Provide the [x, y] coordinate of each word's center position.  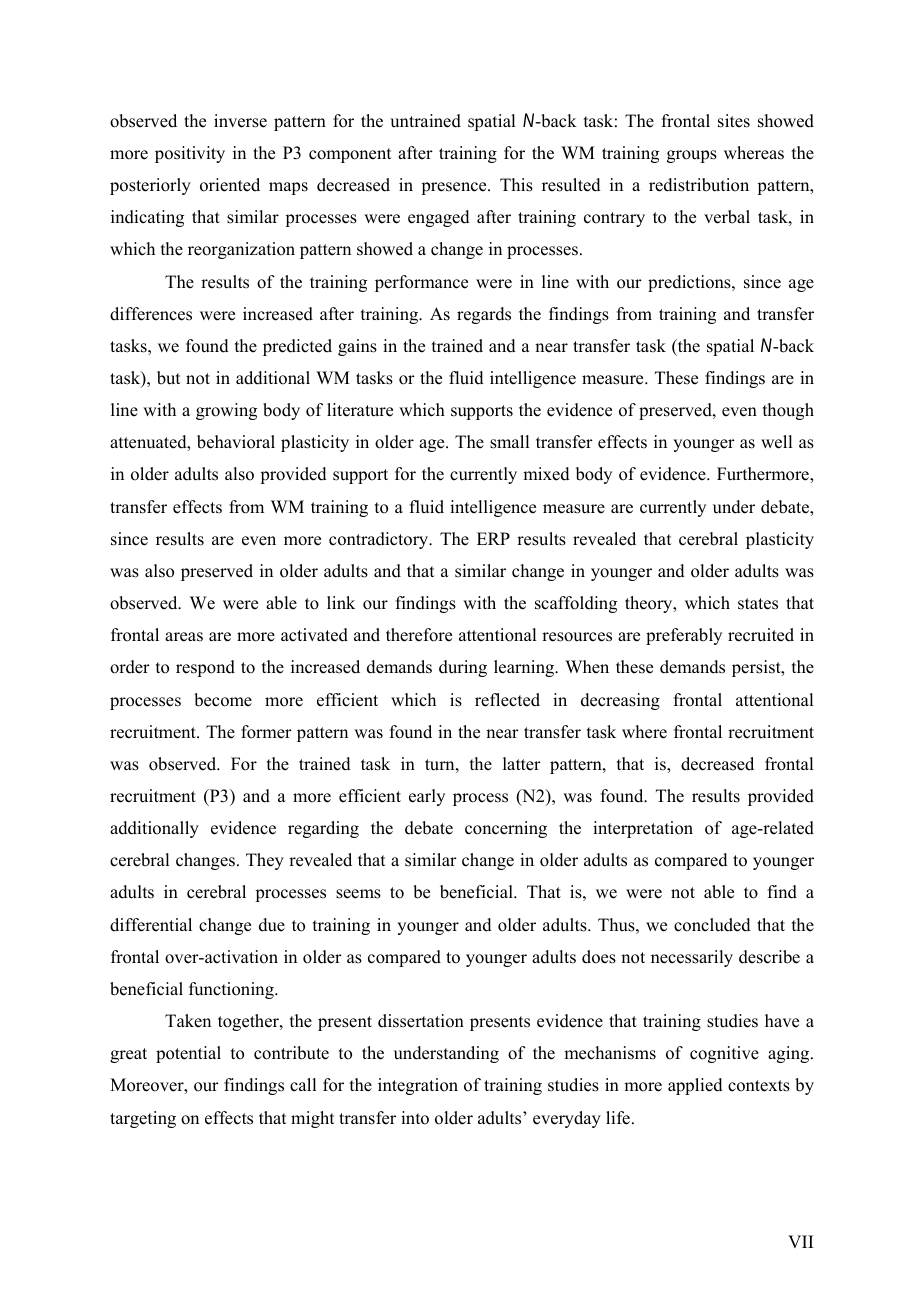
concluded [712, 925]
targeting [143, 1119]
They [265, 861]
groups [692, 156]
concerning [506, 829]
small [509, 442]
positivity [190, 154]
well [776, 442]
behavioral [236, 442]
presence [455, 188]
